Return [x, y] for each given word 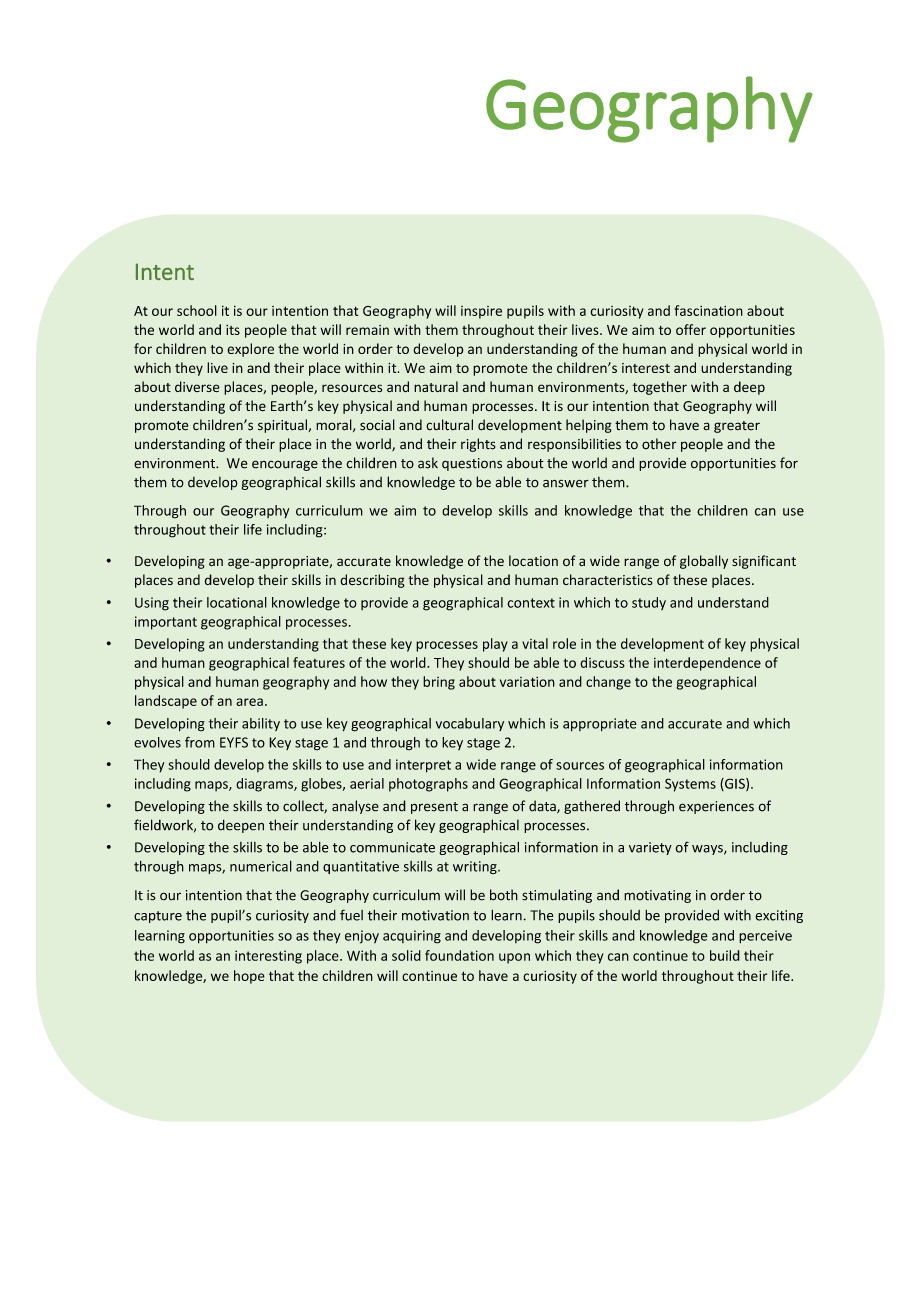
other [659, 444]
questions [472, 464]
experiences [716, 807]
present [434, 808]
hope [249, 977]
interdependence [707, 664]
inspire [481, 312]
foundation [459, 955]
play [495, 645]
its [233, 330]
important [166, 623]
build [725, 955]
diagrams [265, 785]
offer [691, 329]
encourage [285, 465]
